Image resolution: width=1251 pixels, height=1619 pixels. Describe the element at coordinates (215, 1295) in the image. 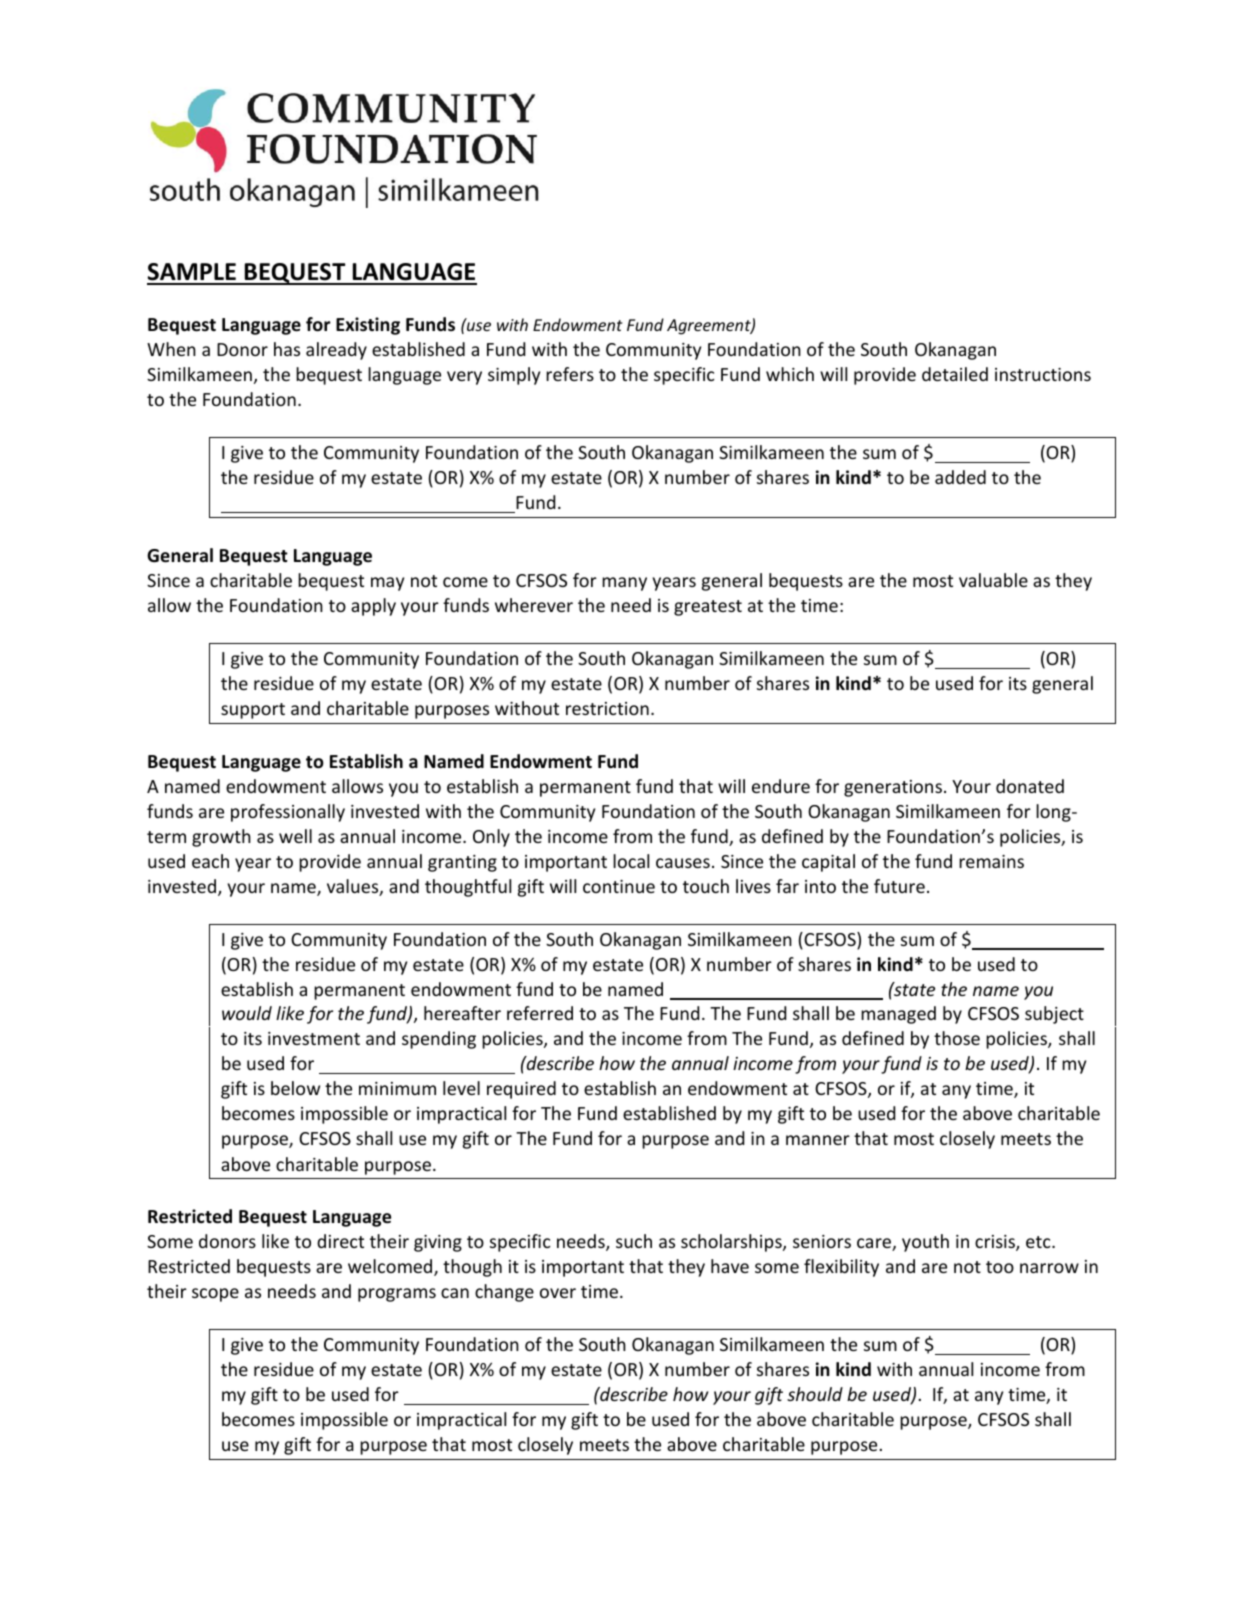

I see `scope` at that location.
